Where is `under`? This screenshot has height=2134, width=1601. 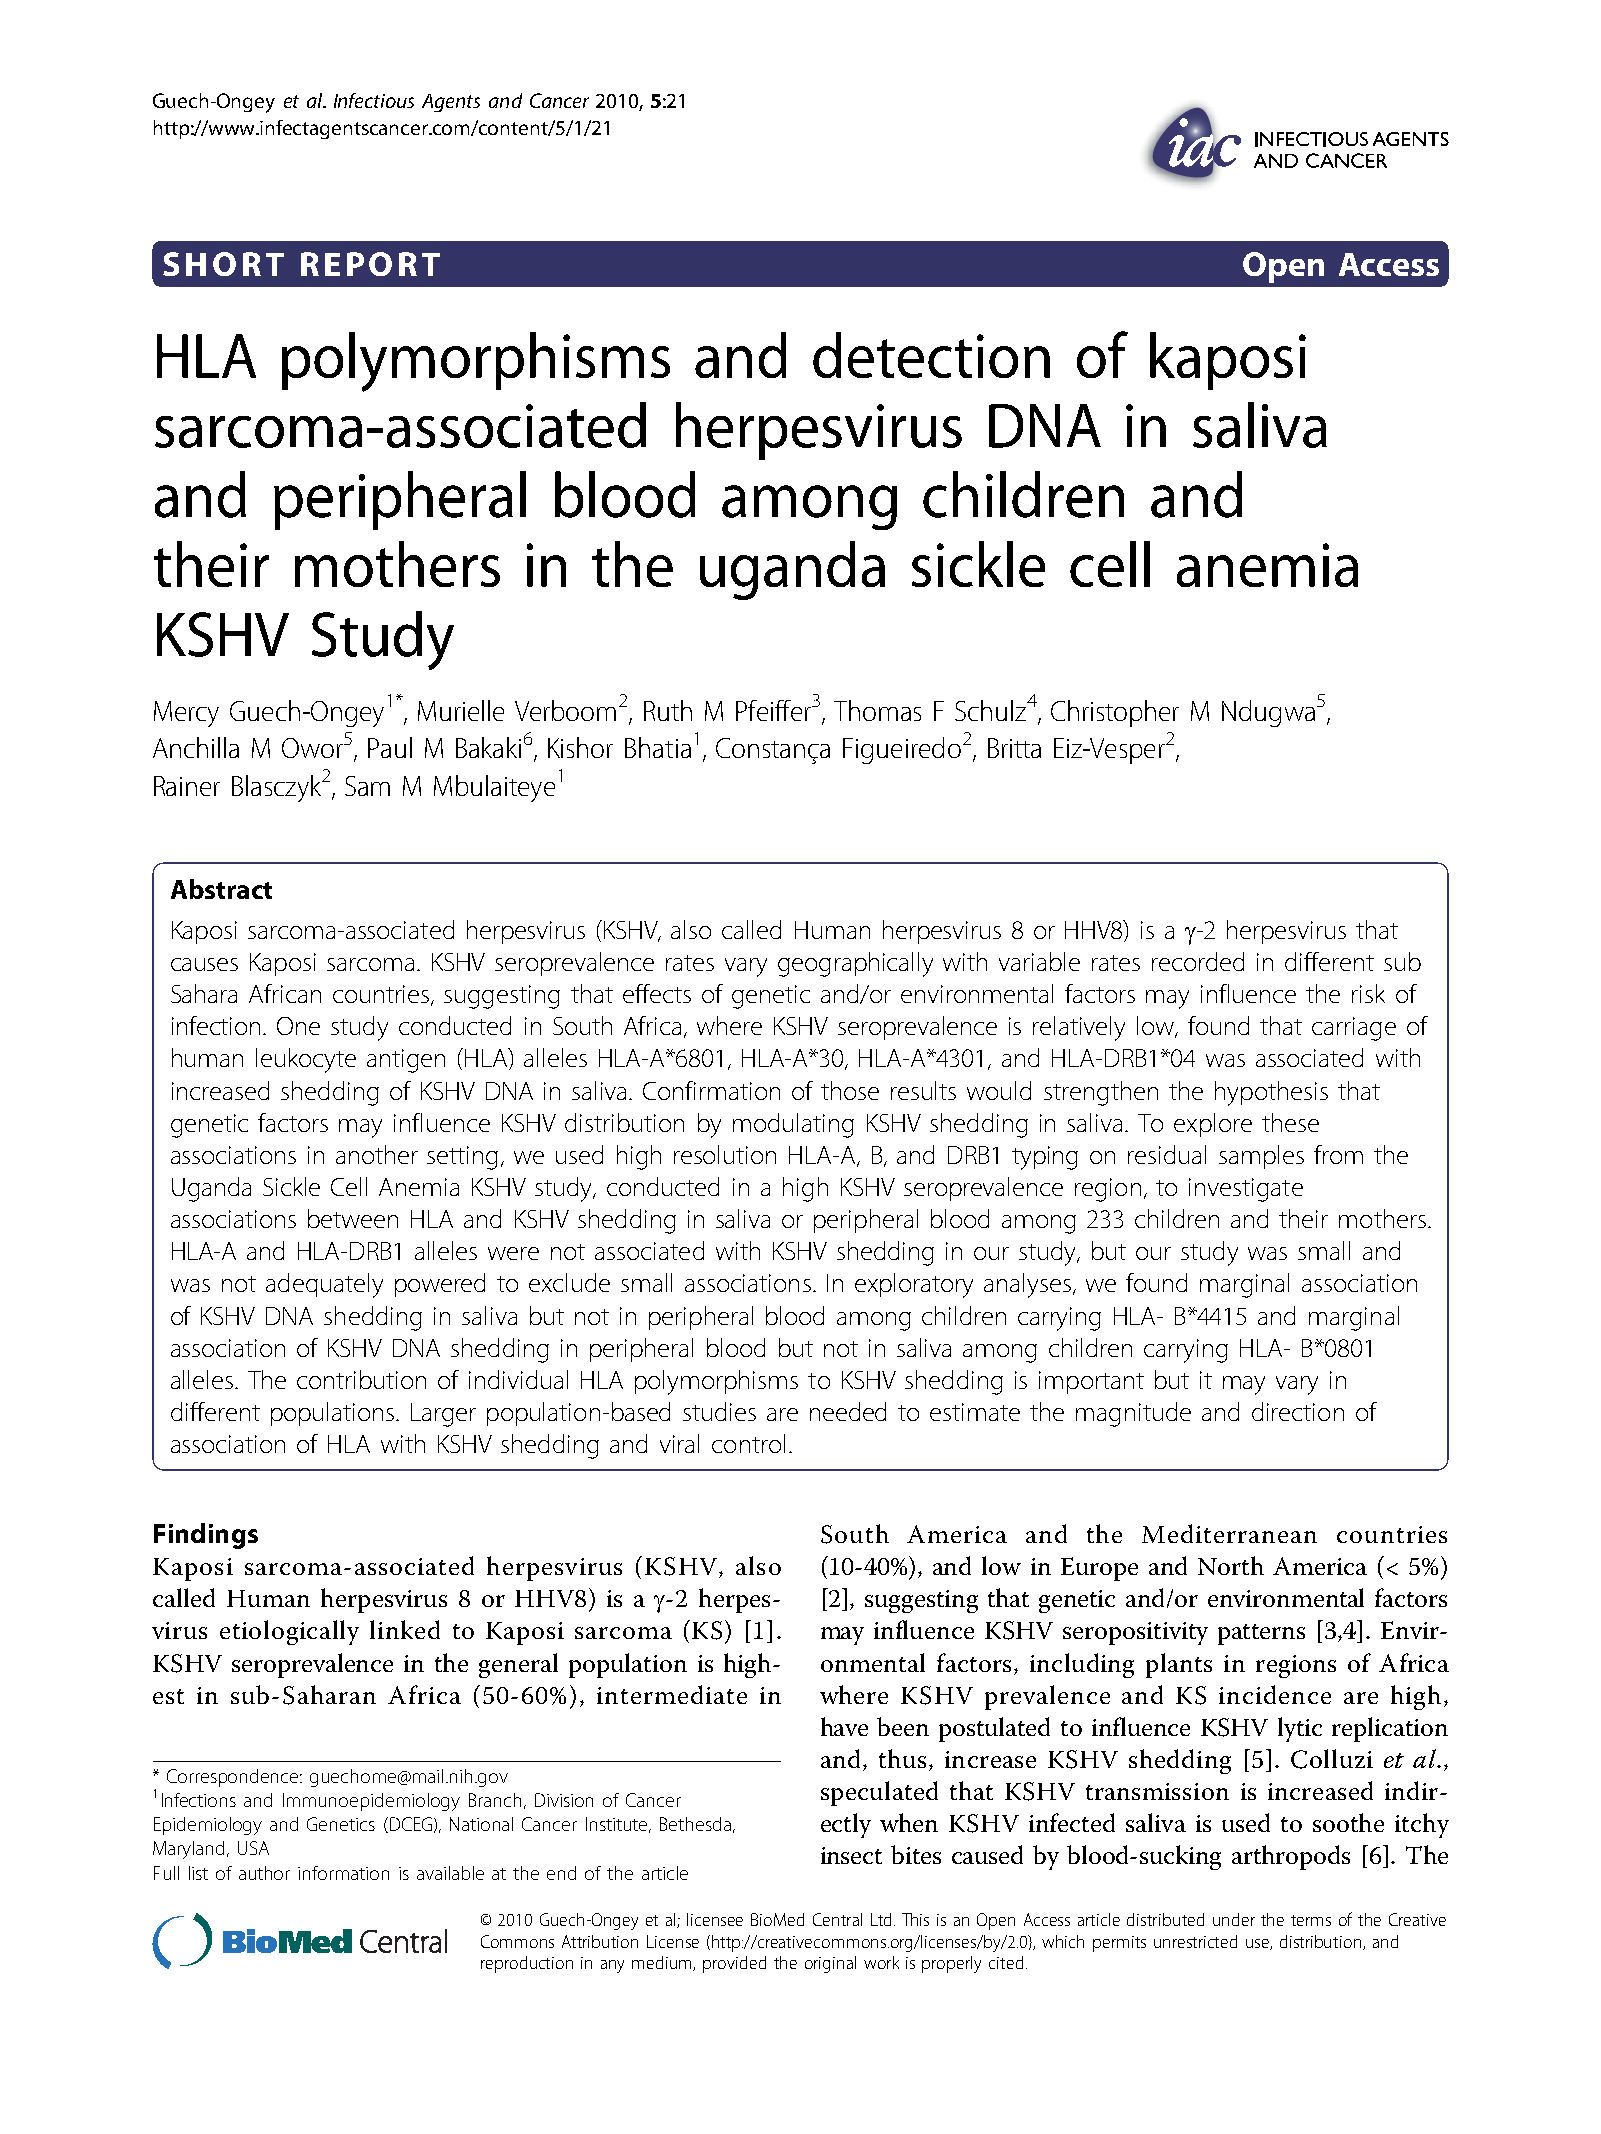 under is located at coordinates (1234, 1919).
